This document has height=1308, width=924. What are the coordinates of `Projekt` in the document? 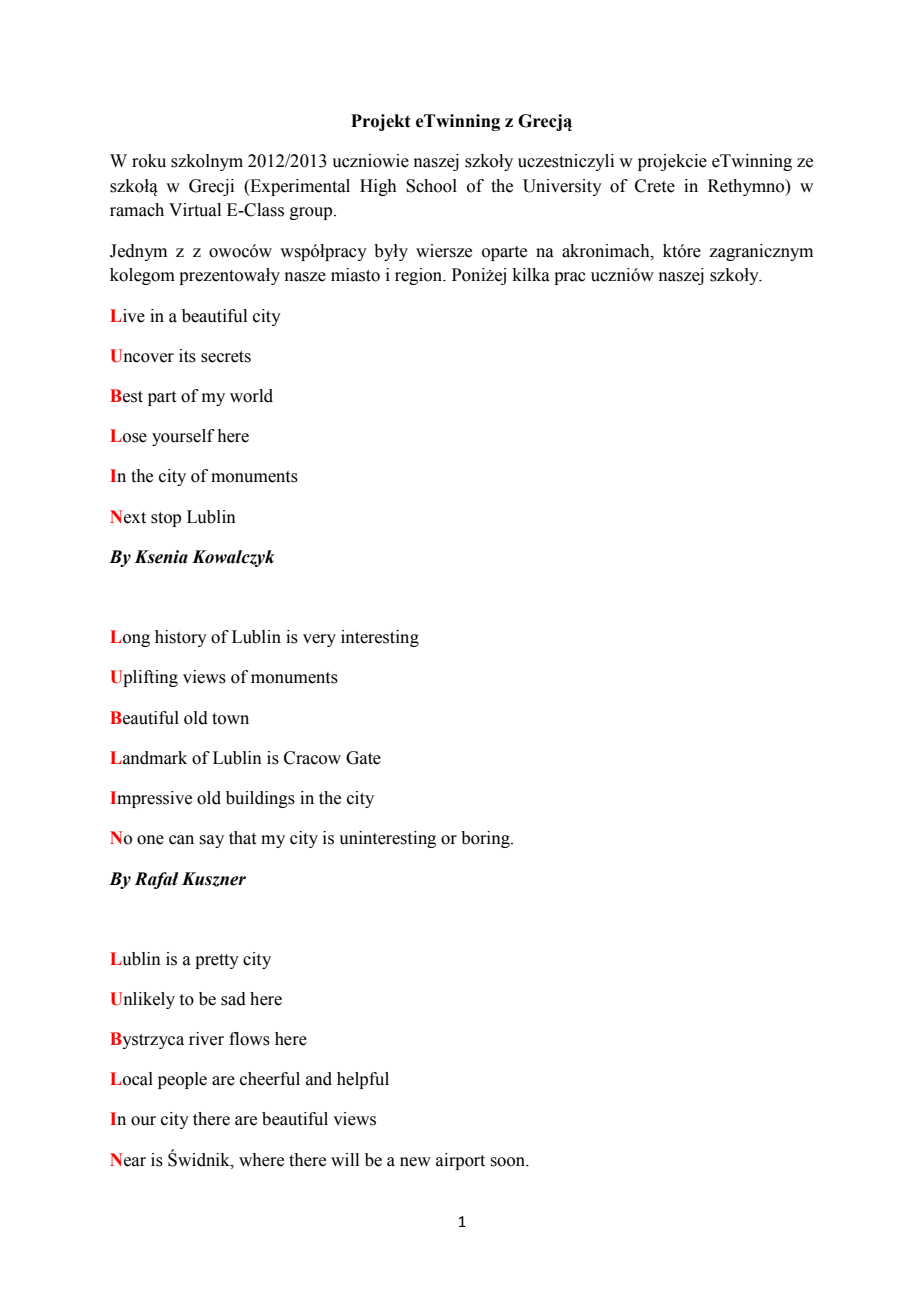 It's located at (380, 122).
